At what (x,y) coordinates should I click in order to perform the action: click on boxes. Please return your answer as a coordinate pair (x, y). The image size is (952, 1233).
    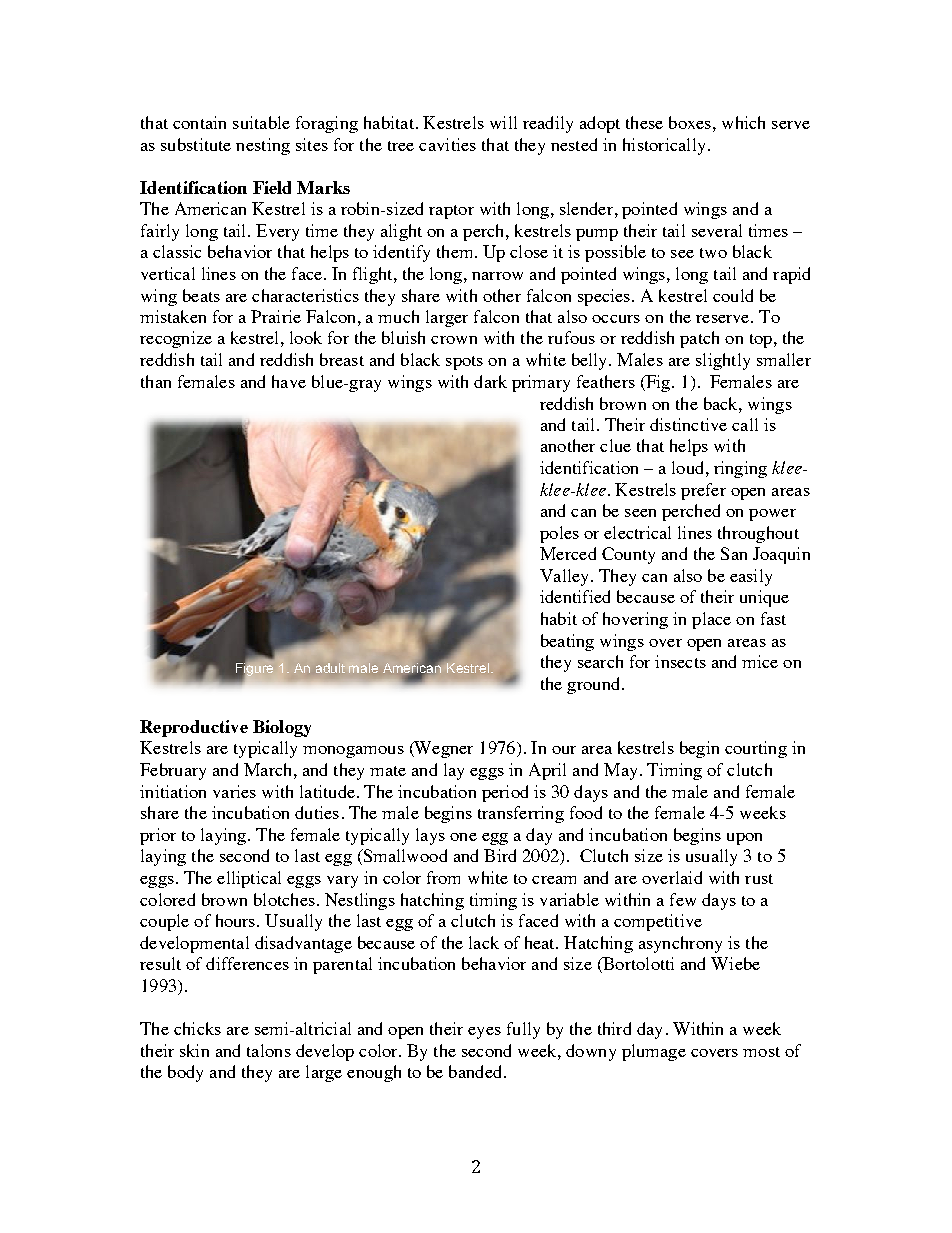
    Looking at the image, I should click on (690, 122).
